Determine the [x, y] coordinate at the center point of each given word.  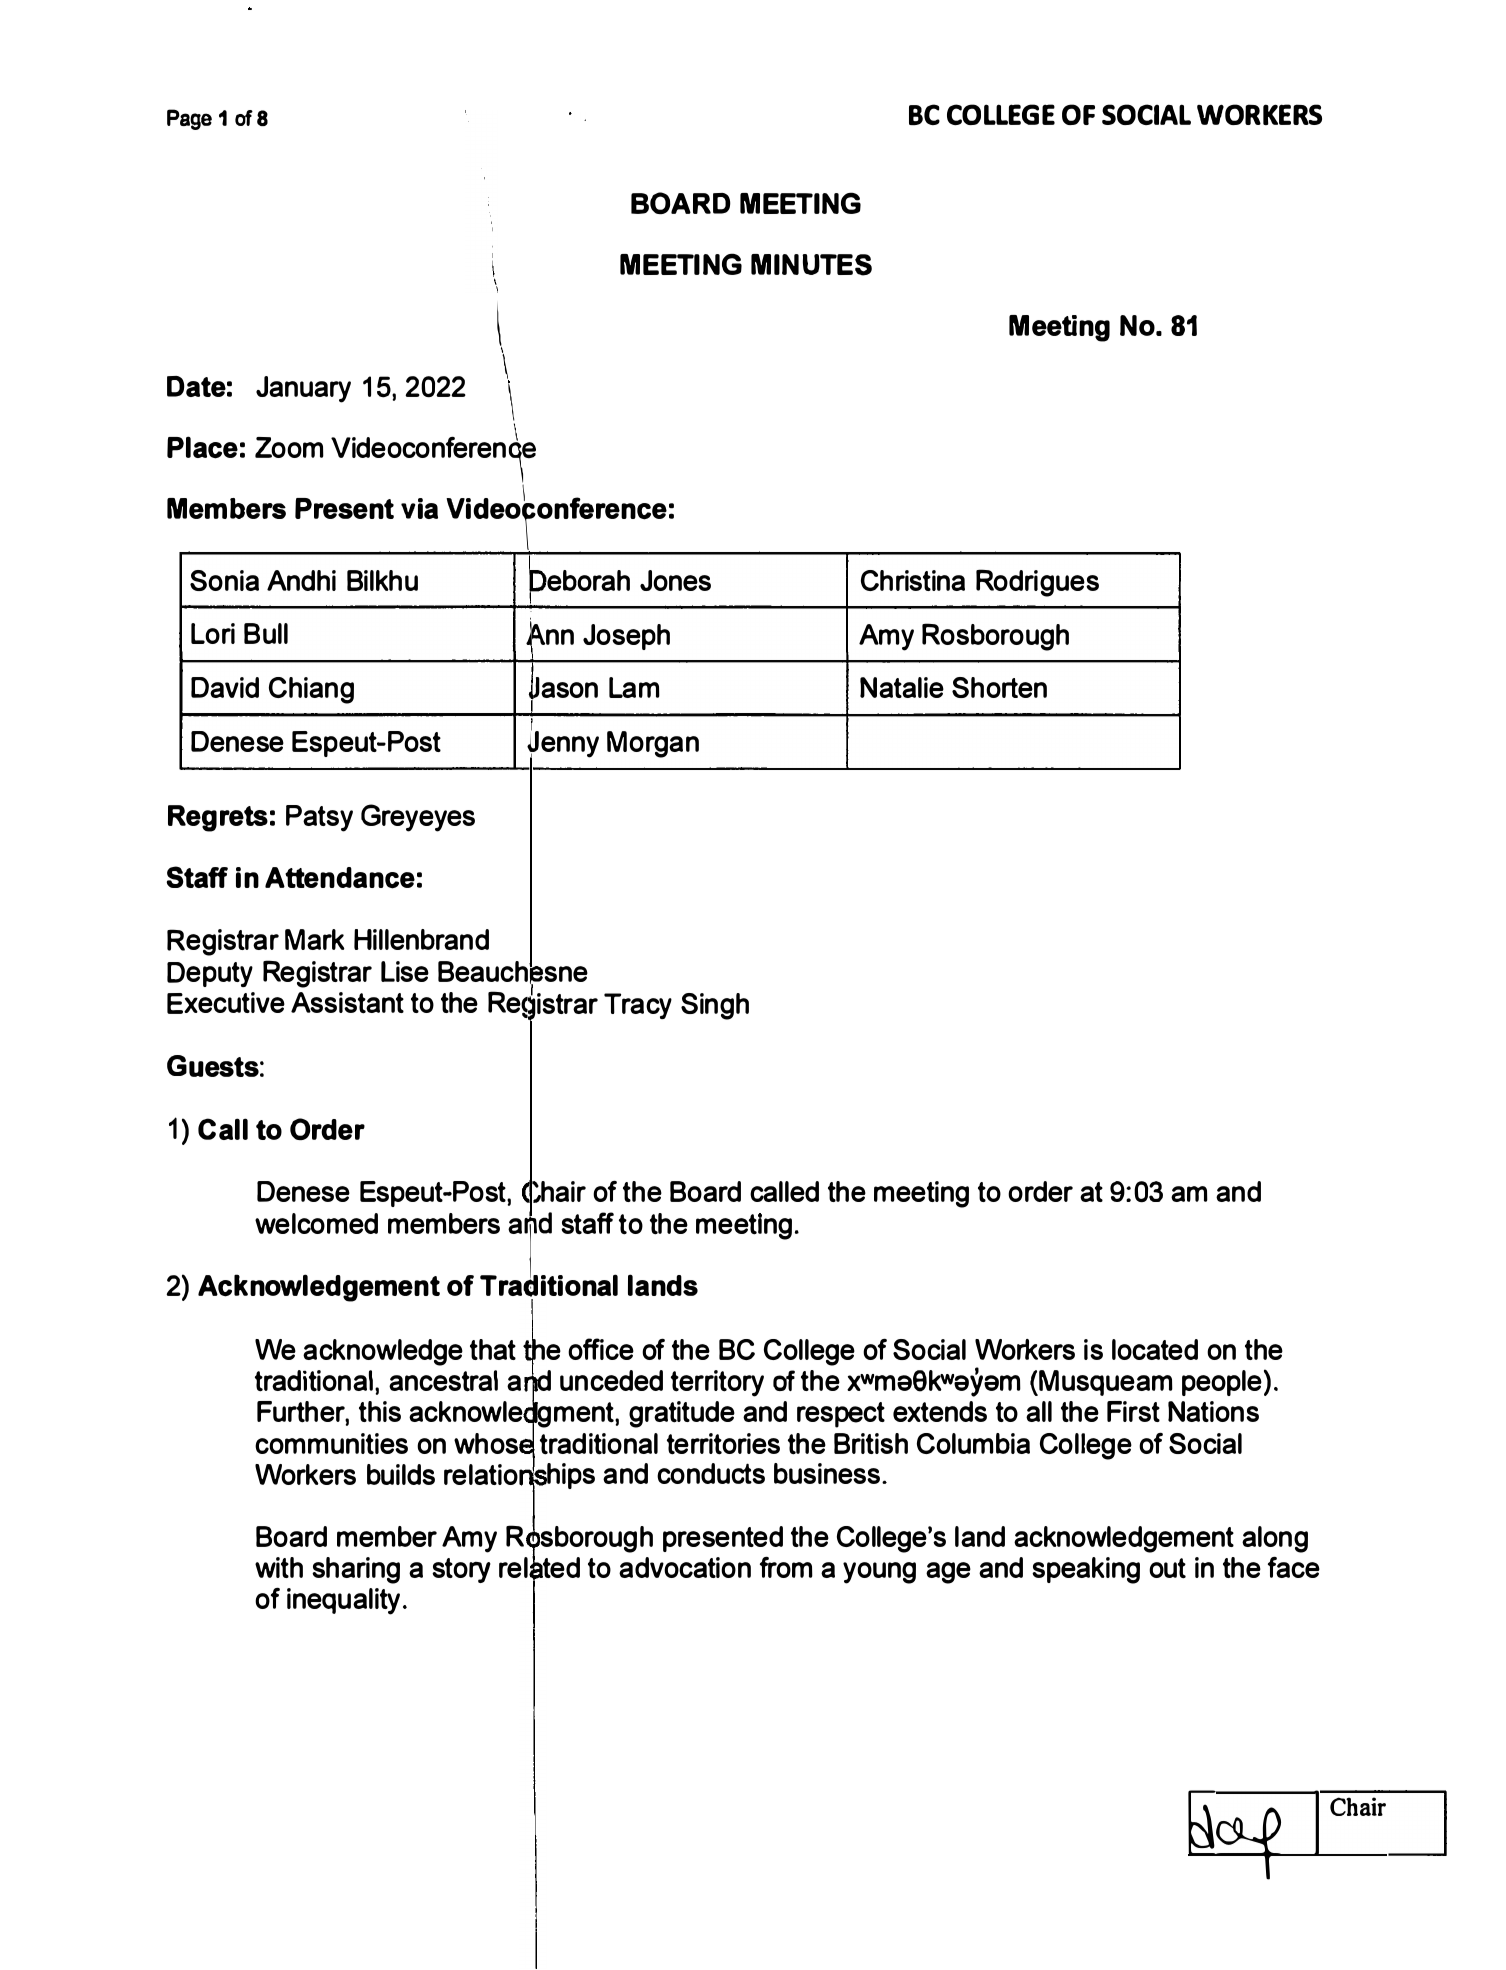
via [419, 508]
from [786, 1567]
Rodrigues [1037, 583]
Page [189, 119]
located [1155, 1349]
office [601, 1349]
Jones [675, 580]
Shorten [999, 687]
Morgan [653, 744]
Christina [913, 580]
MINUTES [811, 265]
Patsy [319, 818]
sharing [356, 1570]
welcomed [316, 1223]
